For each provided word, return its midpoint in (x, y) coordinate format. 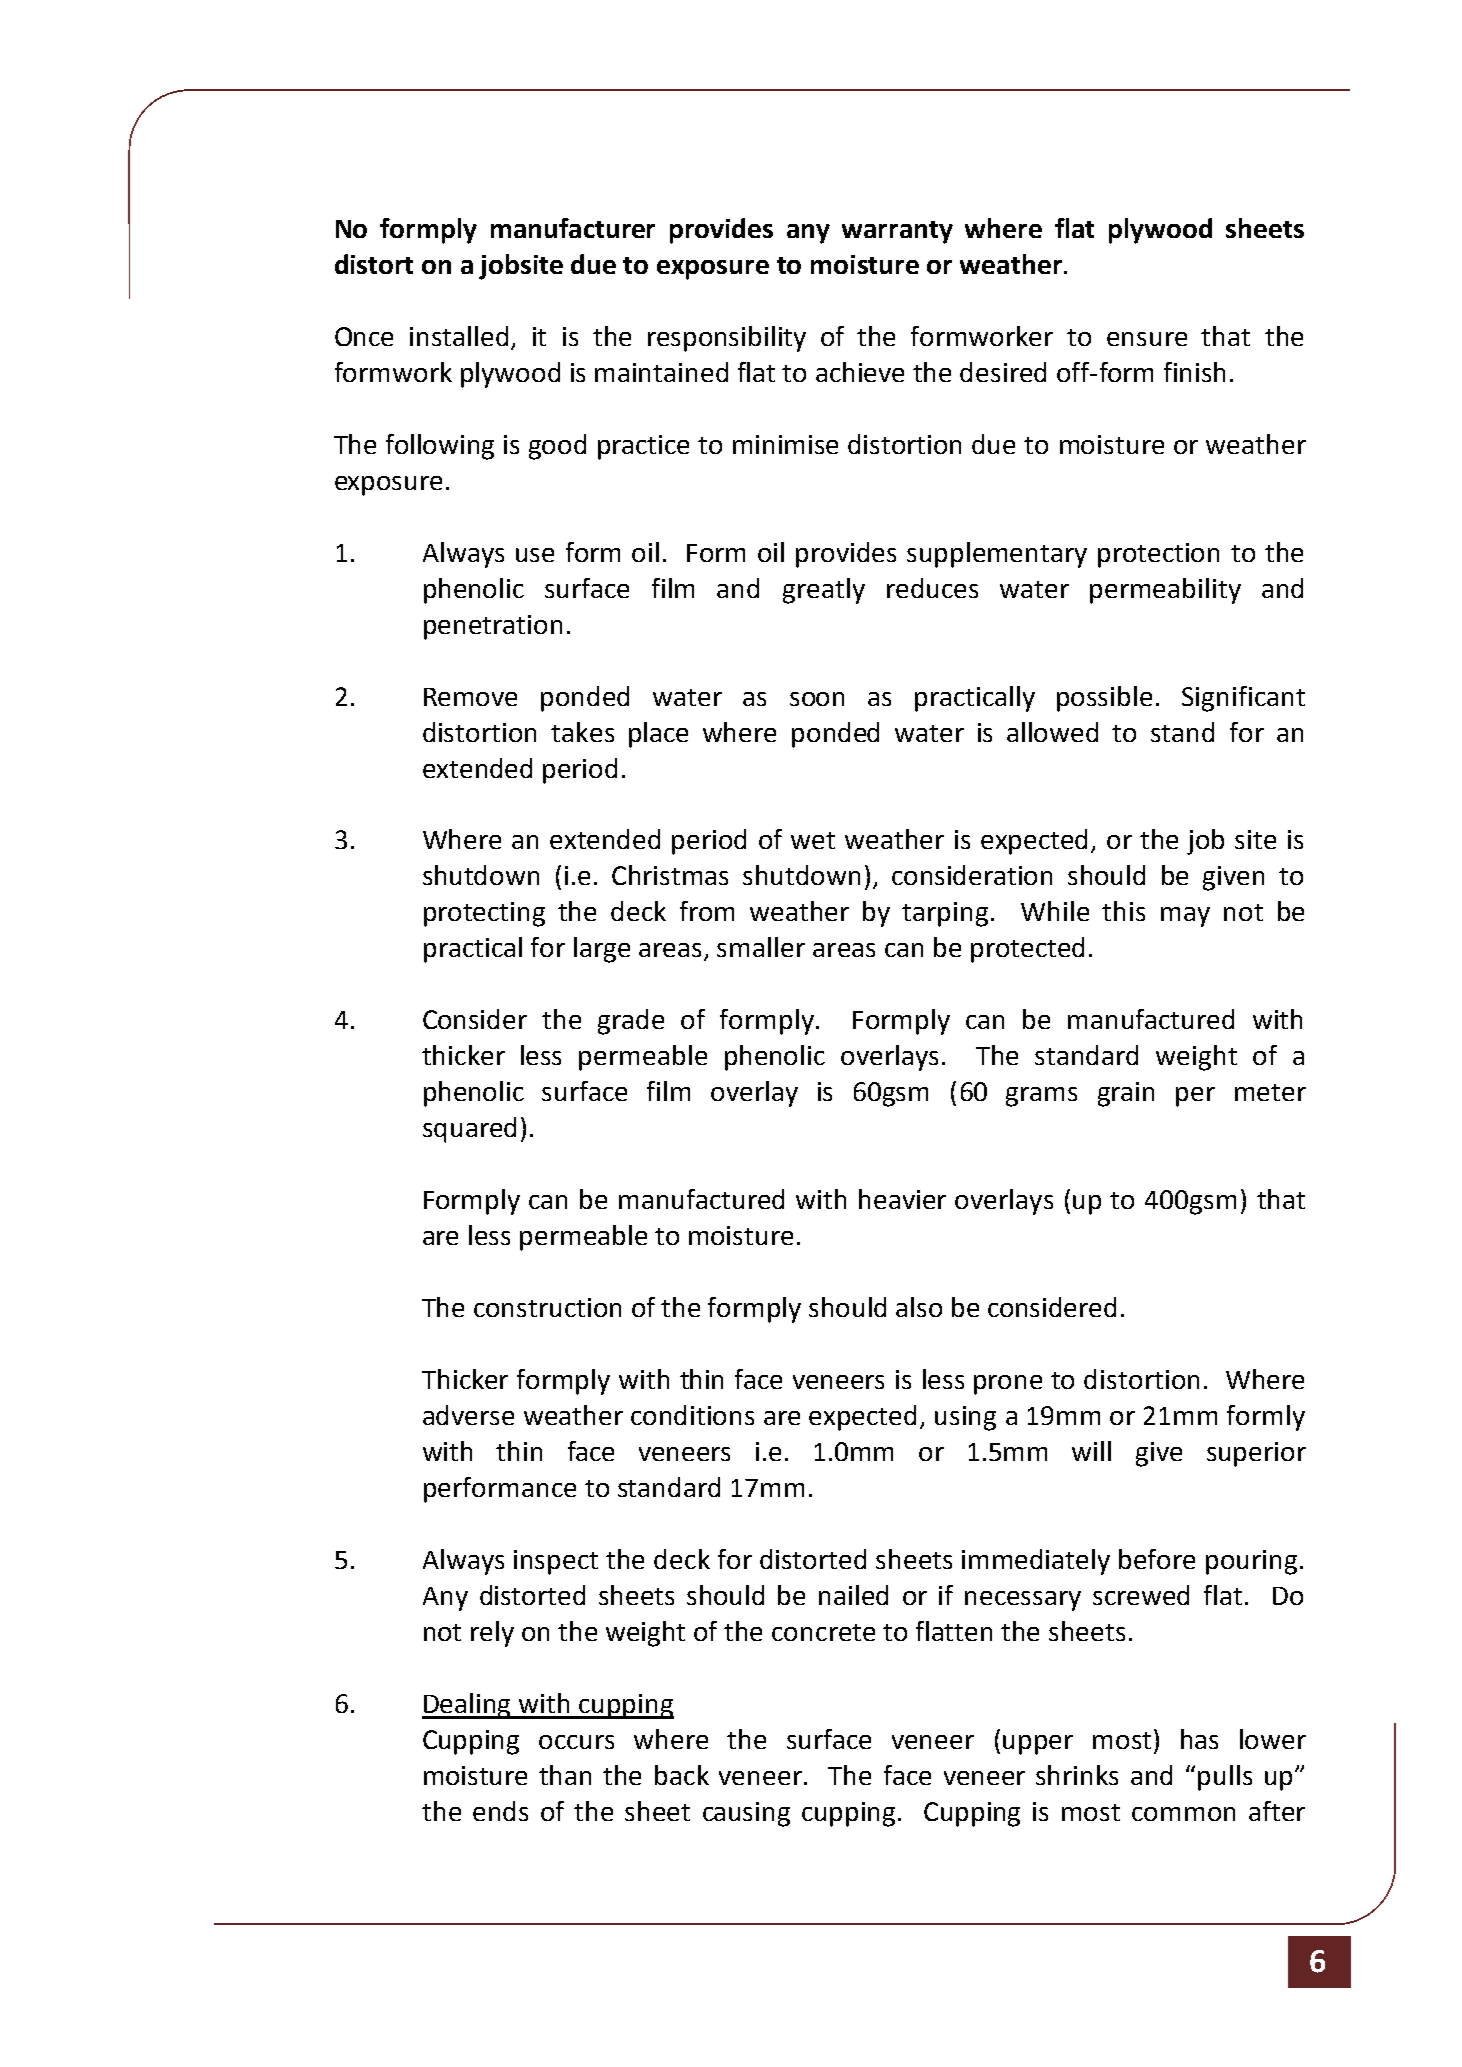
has (1199, 1739)
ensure (1147, 339)
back (682, 1775)
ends (500, 1811)
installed (459, 336)
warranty (897, 232)
